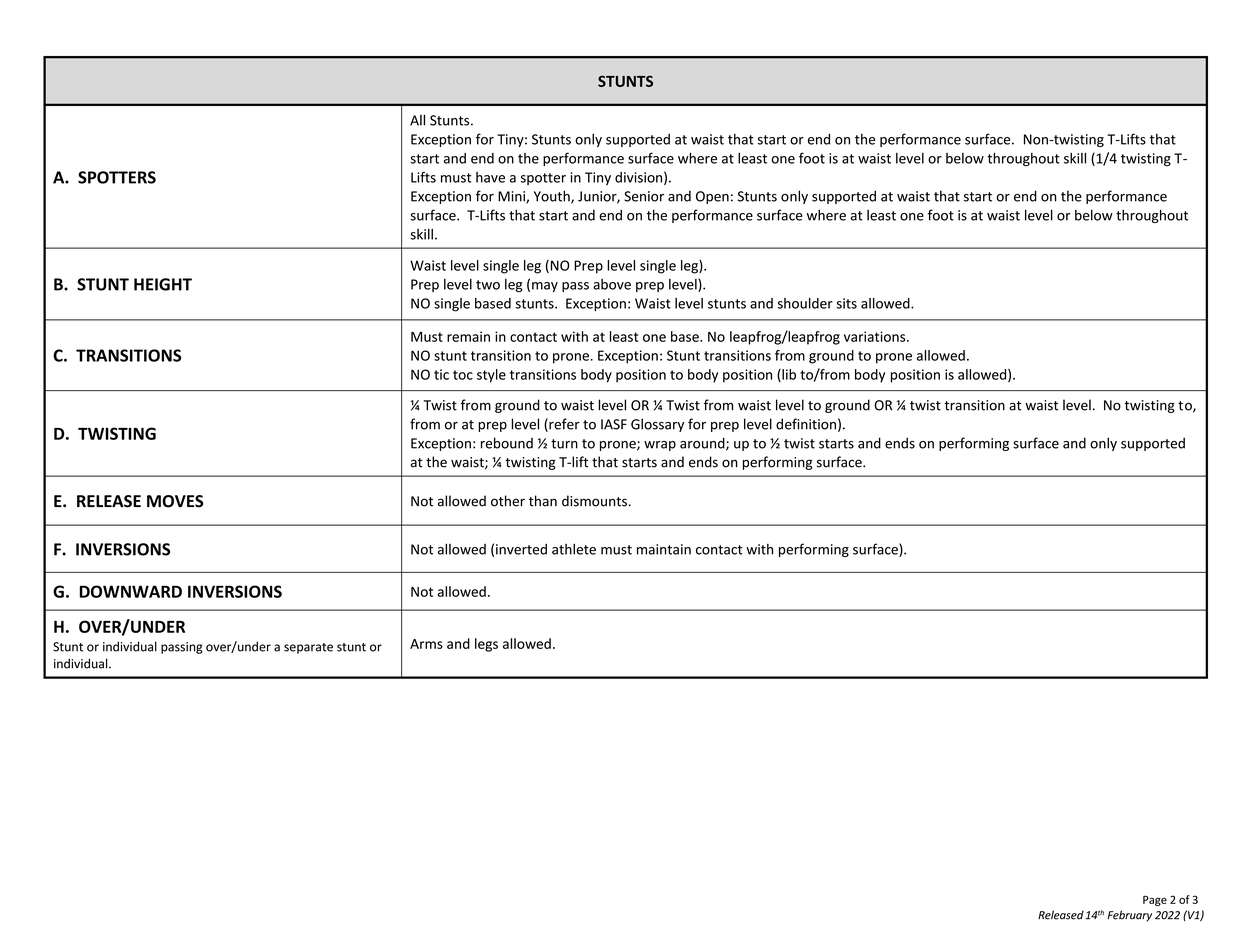 This screenshot has height=952, width=1233. What do you see at coordinates (806, 424) in the screenshot?
I see `definition` at bounding box center [806, 424].
